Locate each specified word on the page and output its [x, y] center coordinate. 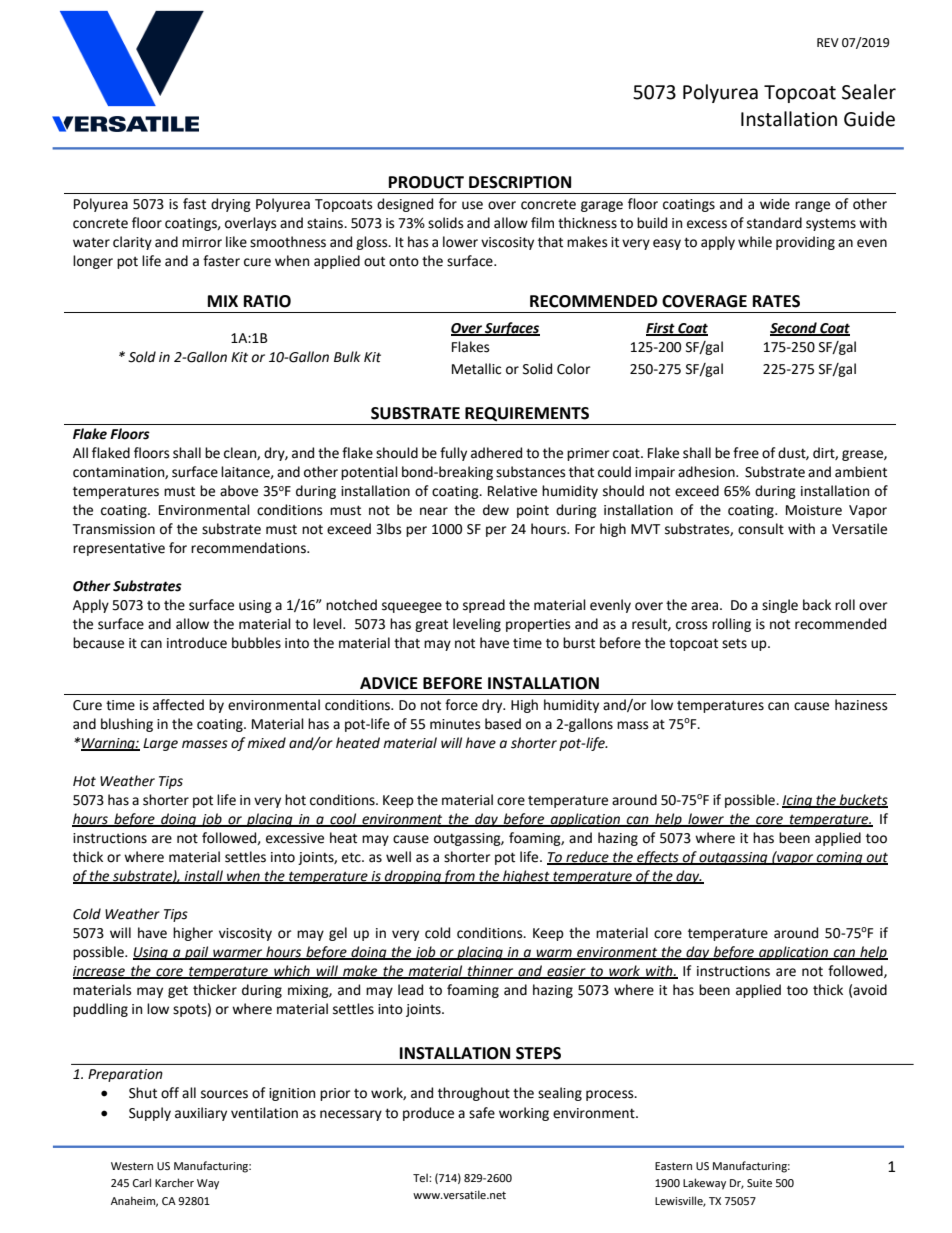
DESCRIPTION [520, 182]
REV [828, 42]
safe [482, 1113]
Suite [759, 1183]
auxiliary [201, 1114]
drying [231, 205]
